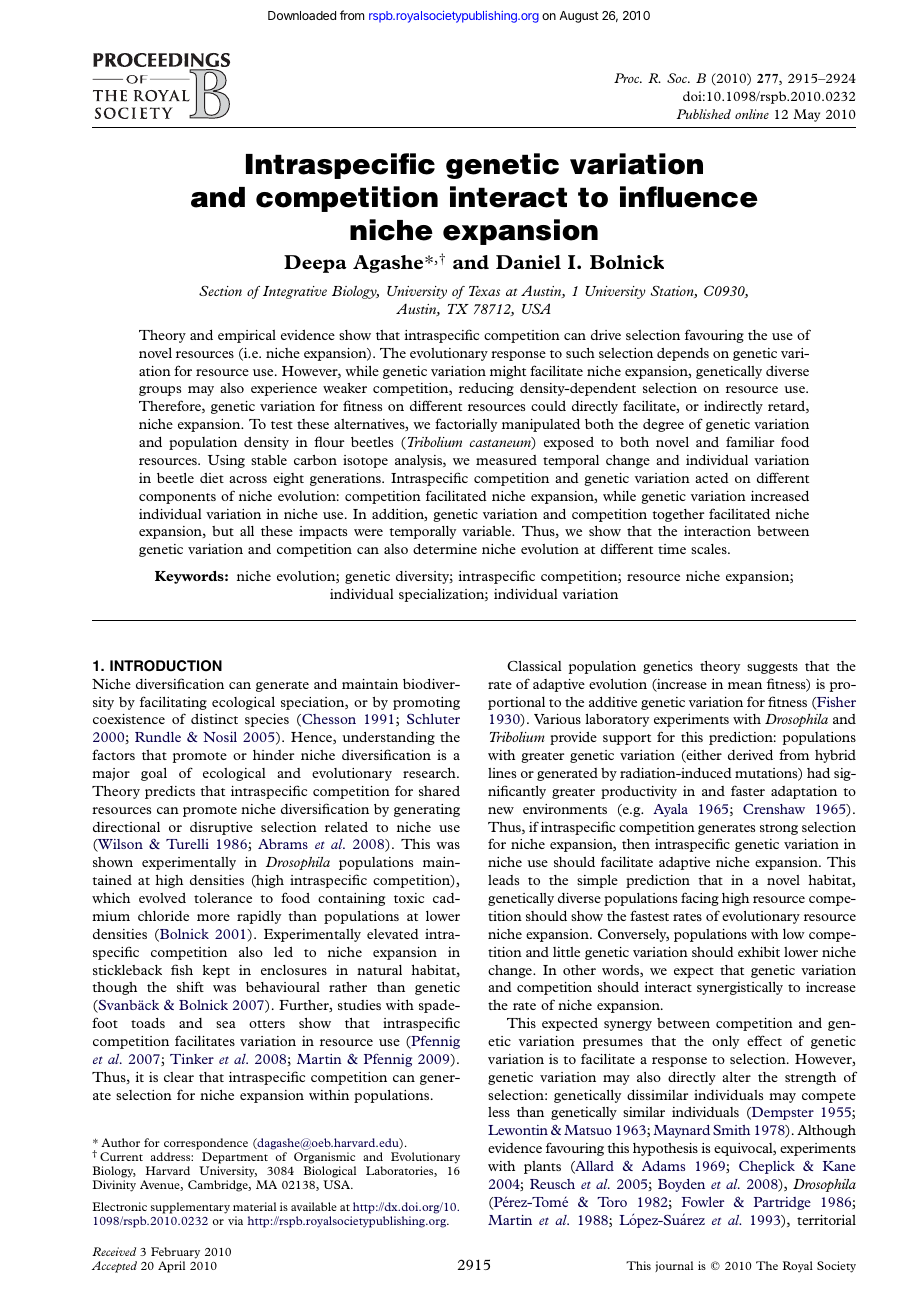 The width and height of the screenshot is (924, 1308). I want to click on empirical, so click(247, 336).
